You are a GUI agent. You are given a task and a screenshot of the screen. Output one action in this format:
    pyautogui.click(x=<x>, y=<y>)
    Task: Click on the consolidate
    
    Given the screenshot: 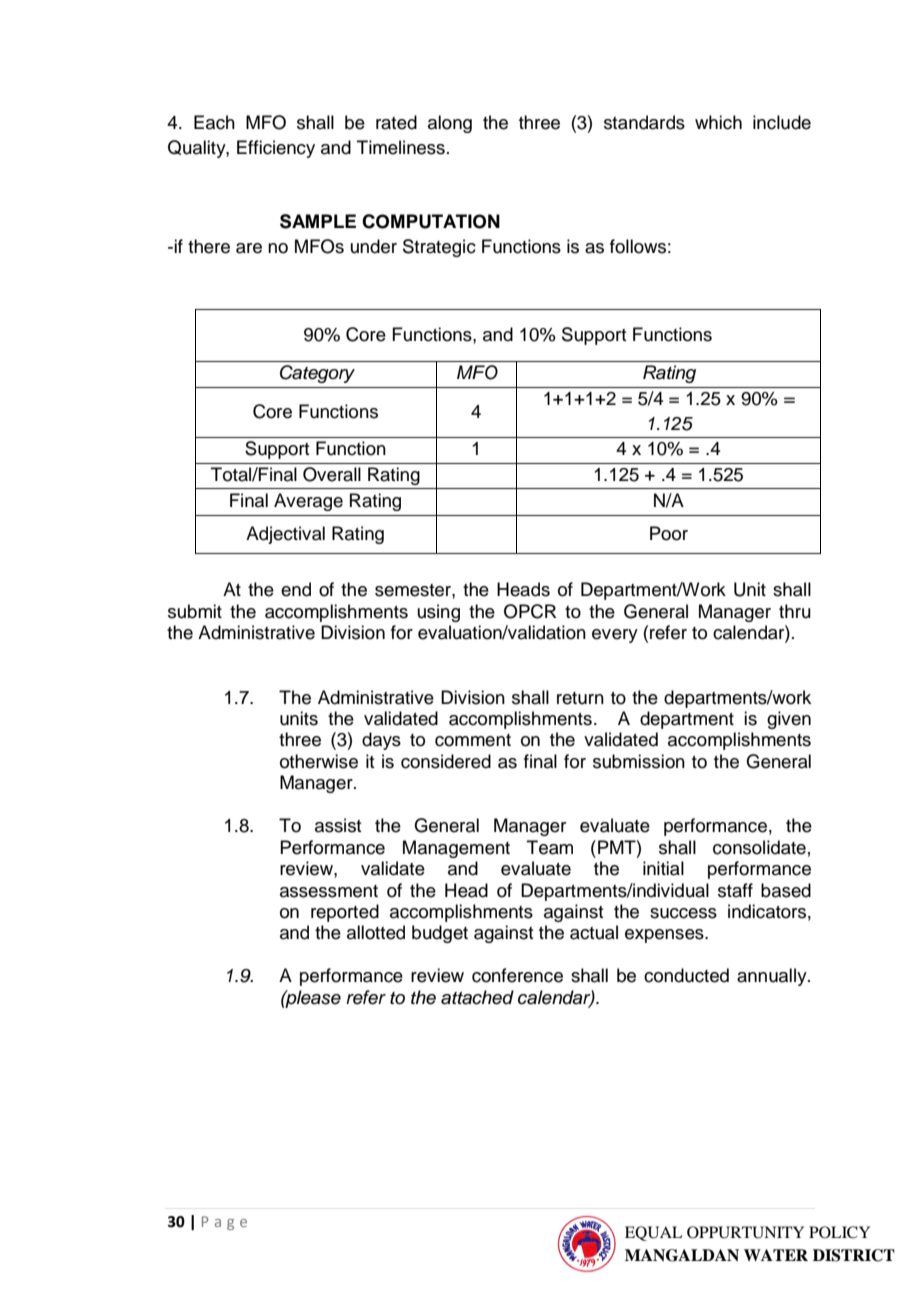 What is the action you would take?
    pyautogui.click(x=759, y=847)
